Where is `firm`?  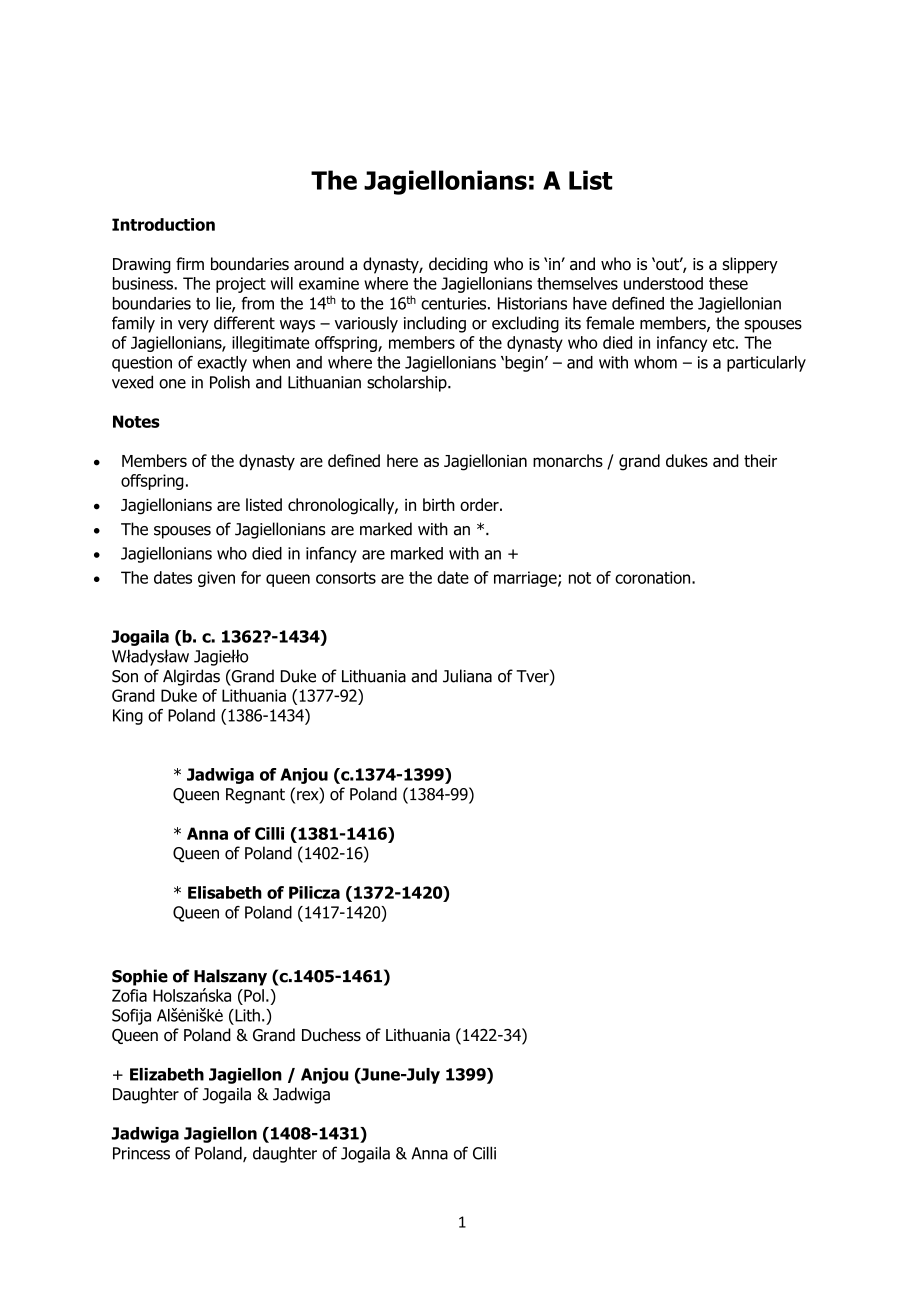 firm is located at coordinates (190, 263).
